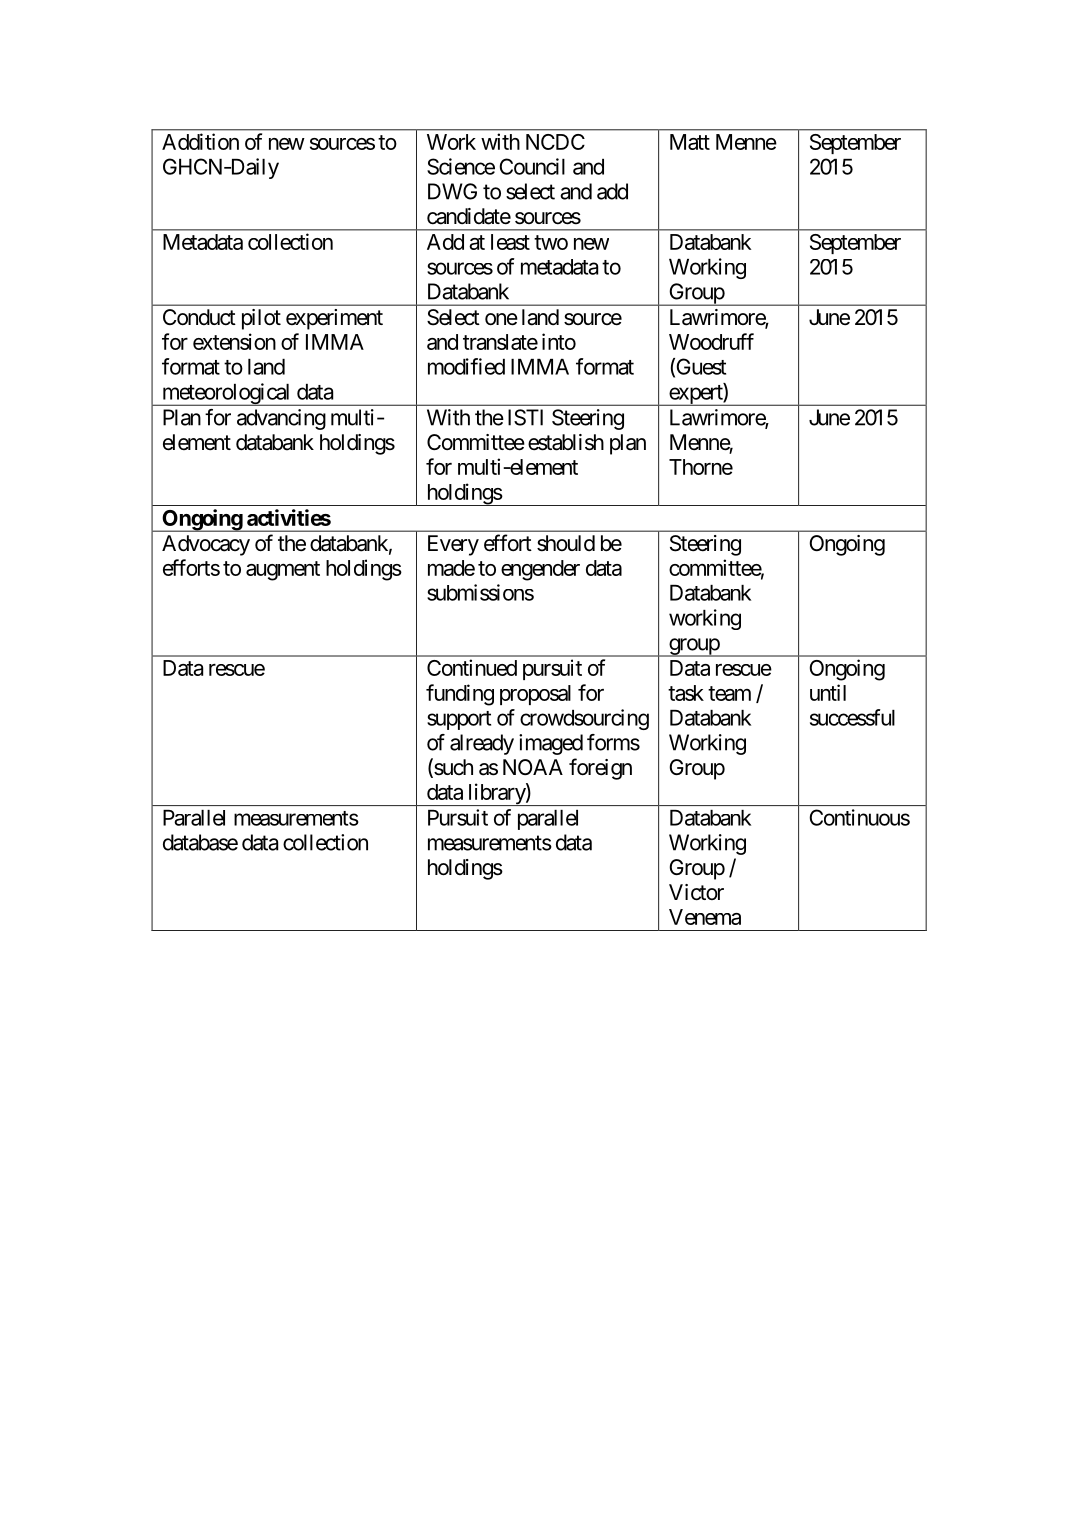  What do you see at coordinates (200, 141) in the screenshot?
I see `Addition` at bounding box center [200, 141].
